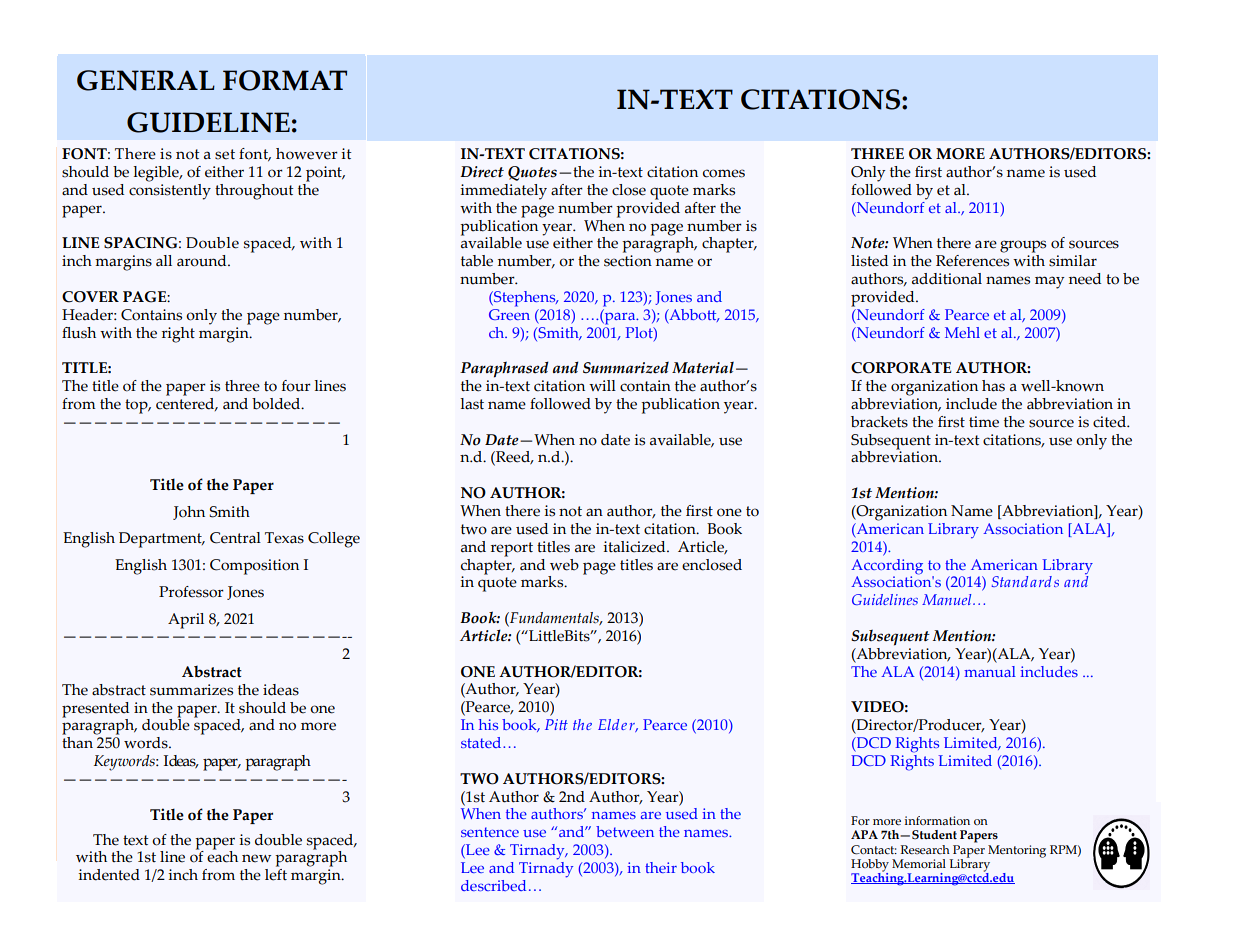 This image has width=1233, height=952. What do you see at coordinates (635, 547) in the image?
I see `italicized` at bounding box center [635, 547].
